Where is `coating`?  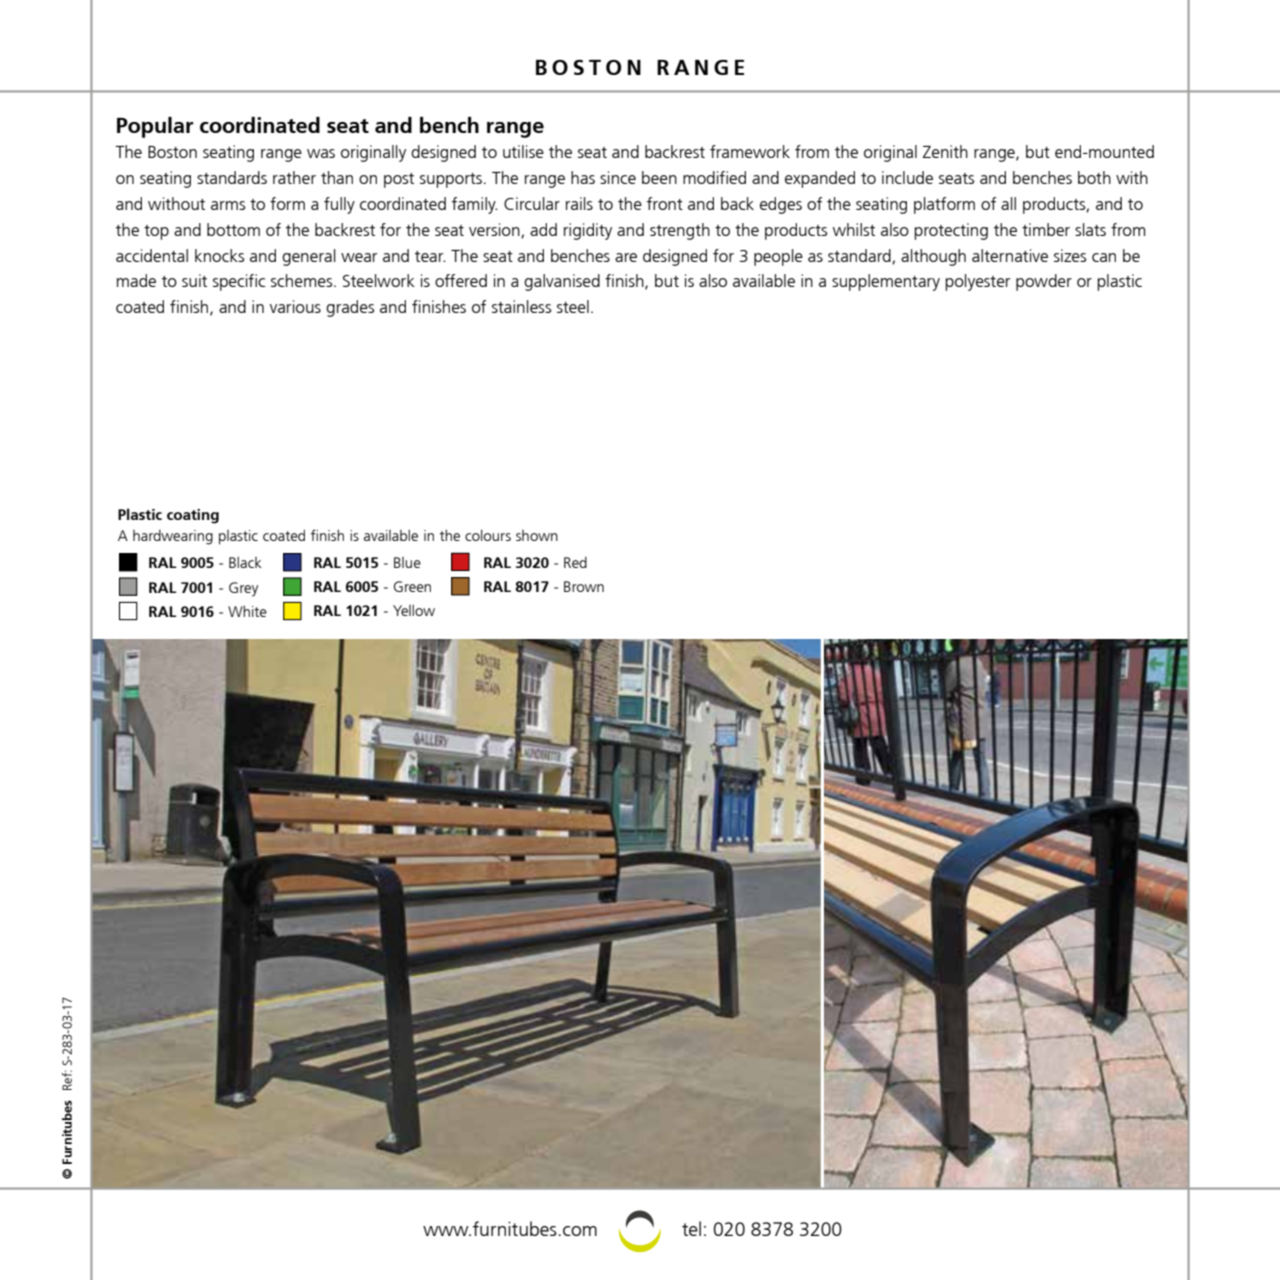
coating is located at coordinates (193, 516).
